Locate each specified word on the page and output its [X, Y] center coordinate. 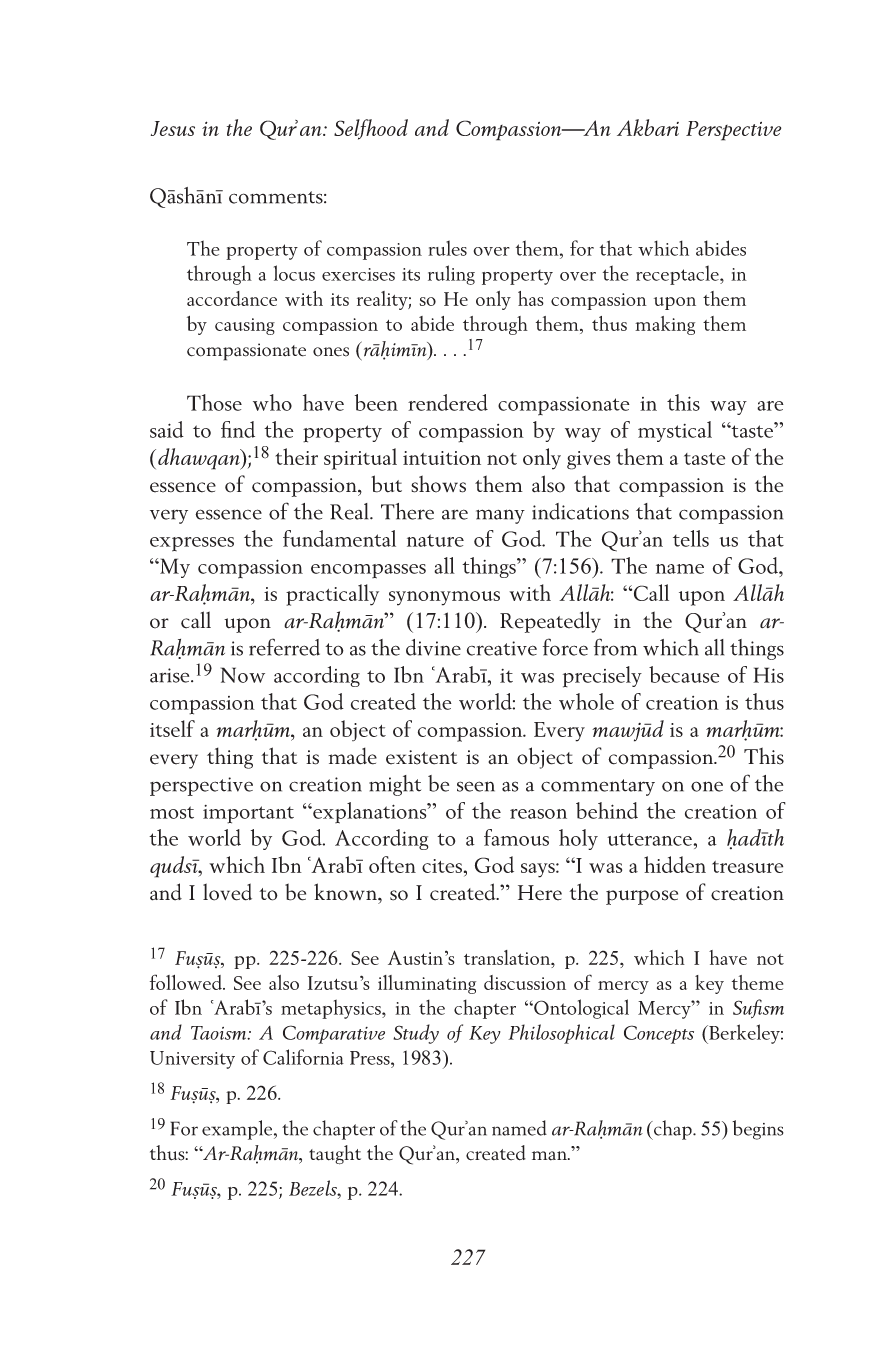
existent [422, 757]
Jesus [173, 128]
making [665, 325]
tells [691, 538]
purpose [642, 897]
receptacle [678, 275]
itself [172, 728]
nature [435, 540]
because [684, 674]
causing [245, 326]
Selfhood [371, 129]
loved [227, 892]
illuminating [427, 984]
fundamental [339, 538]
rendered [448, 402]
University [192, 1060]
